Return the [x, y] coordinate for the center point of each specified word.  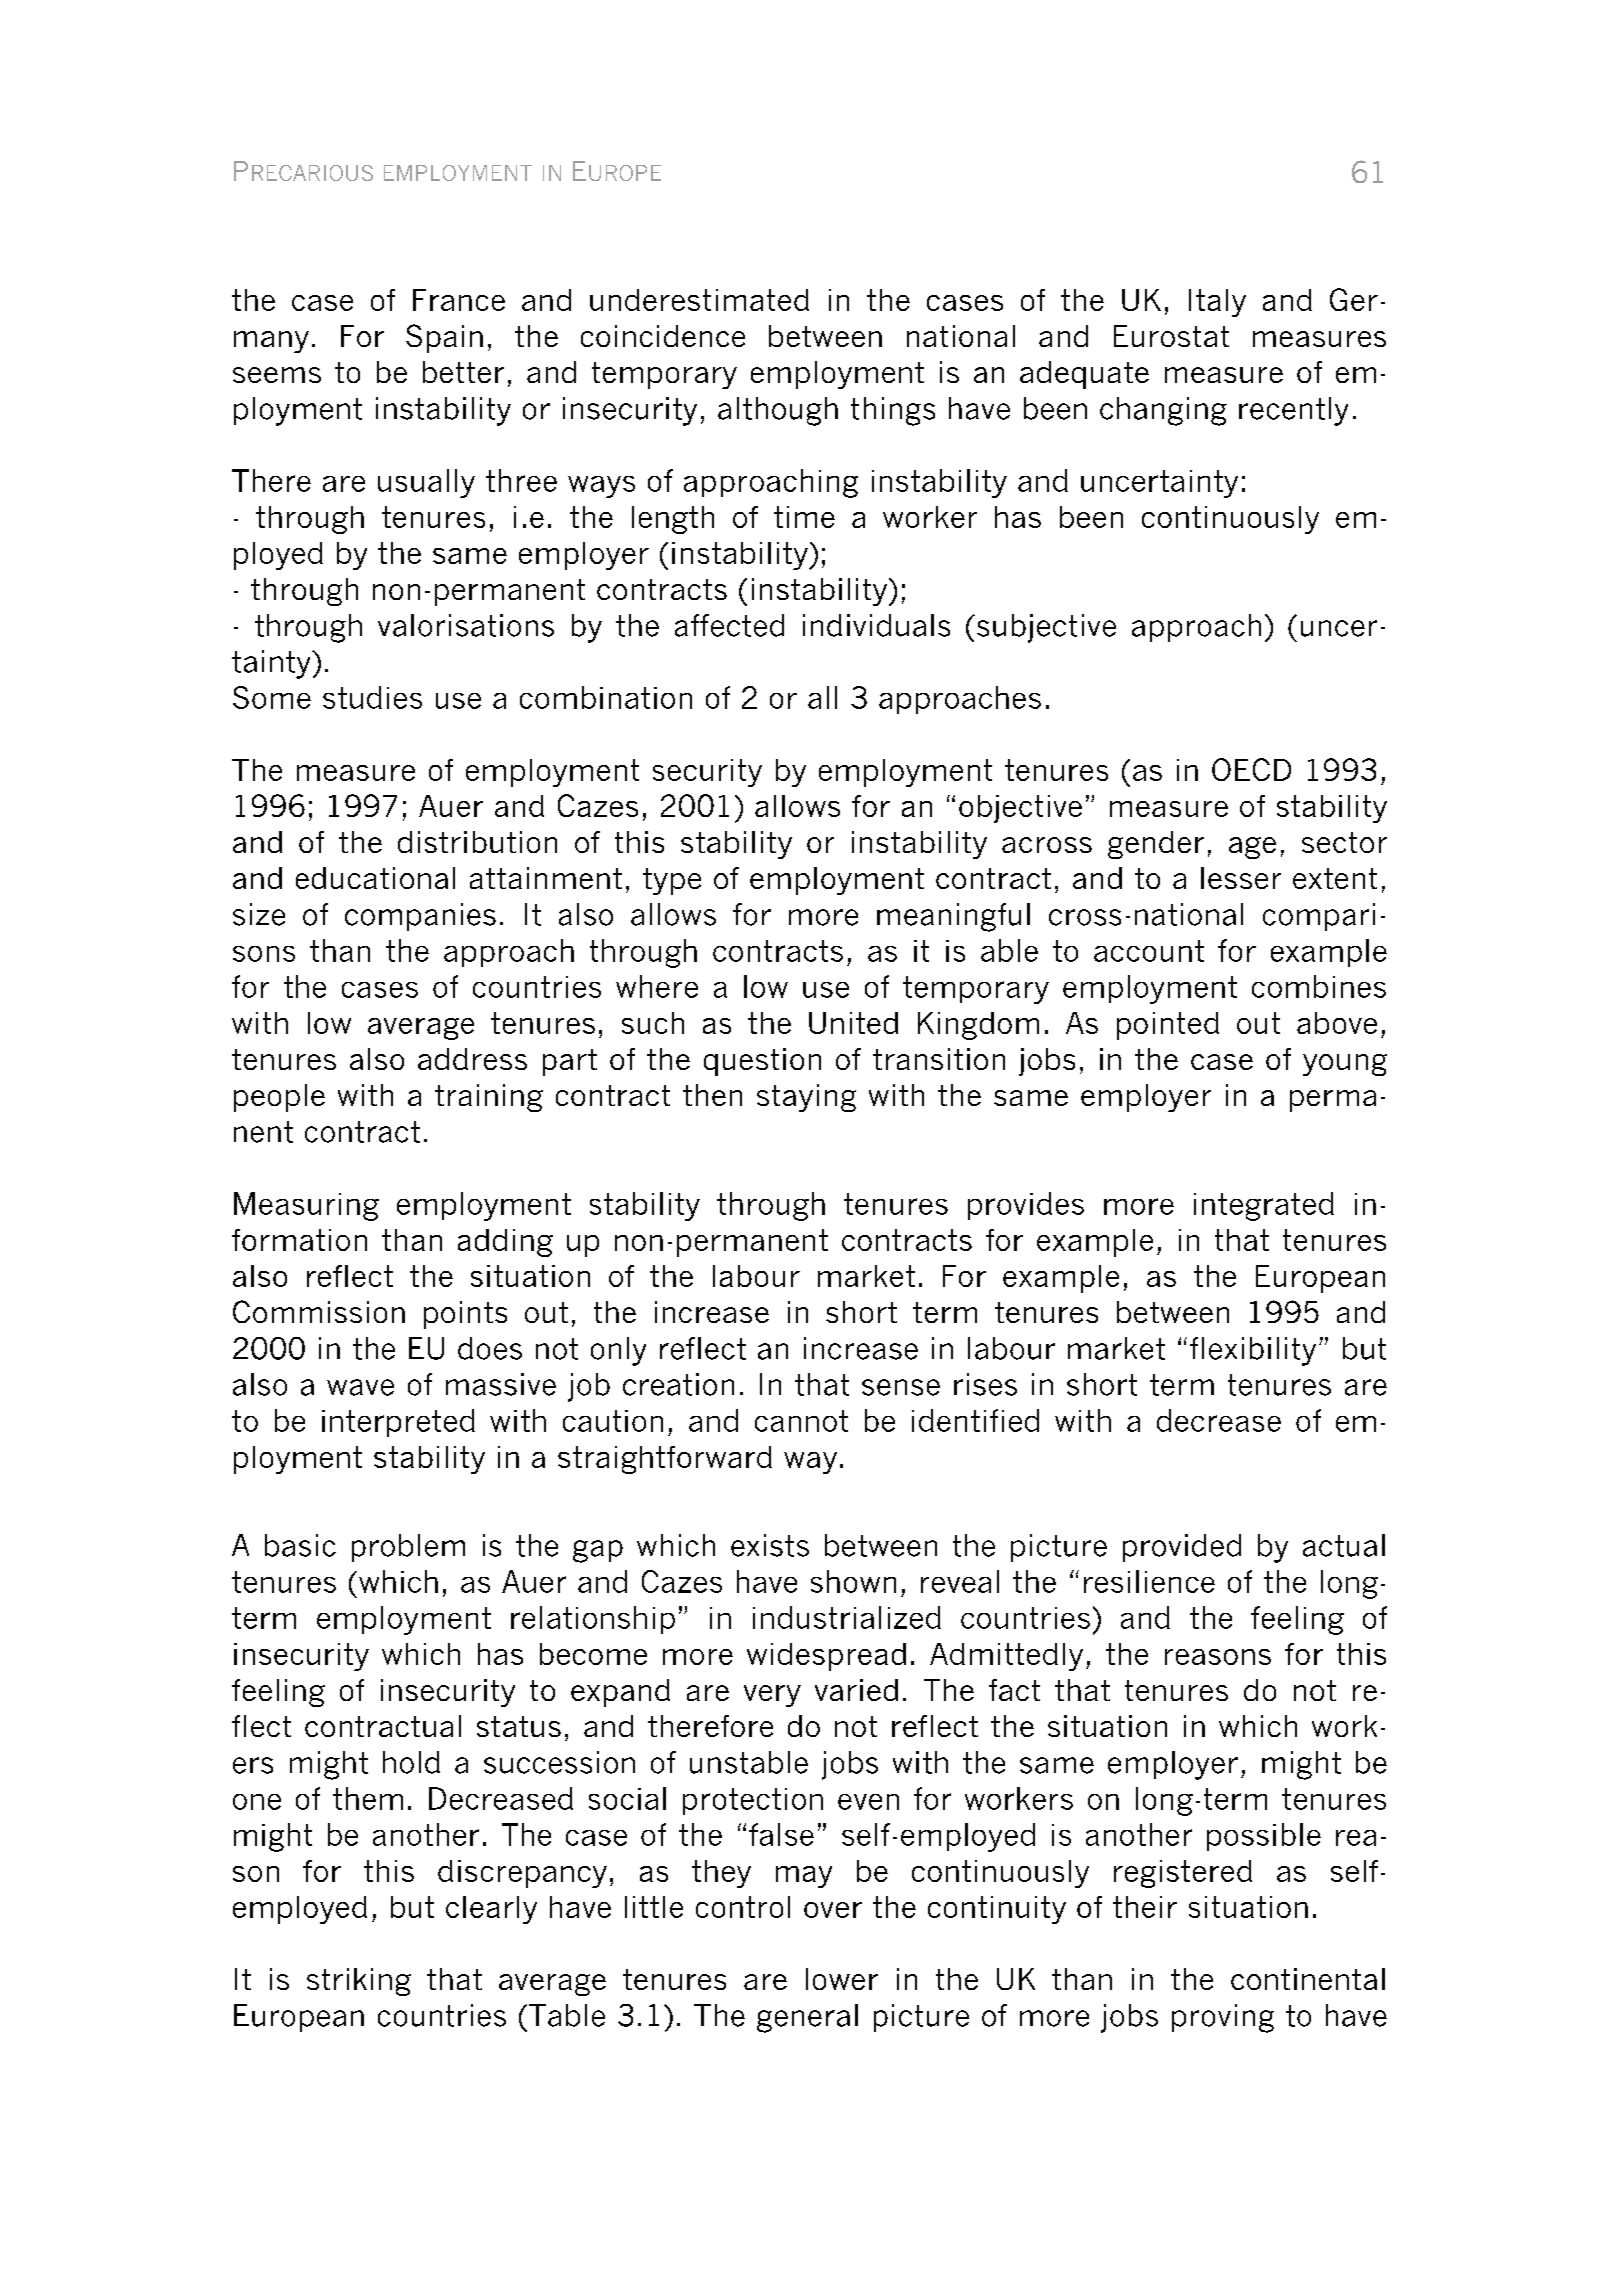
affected [729, 625]
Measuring [306, 1206]
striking [359, 1982]
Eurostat [1171, 336]
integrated [1264, 1206]
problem [408, 1548]
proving [1223, 2018]
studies [372, 697]
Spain [444, 338]
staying [806, 1098]
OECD [1251, 769]
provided [1182, 1548]
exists [770, 1545]
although [778, 411]
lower [842, 1979]
